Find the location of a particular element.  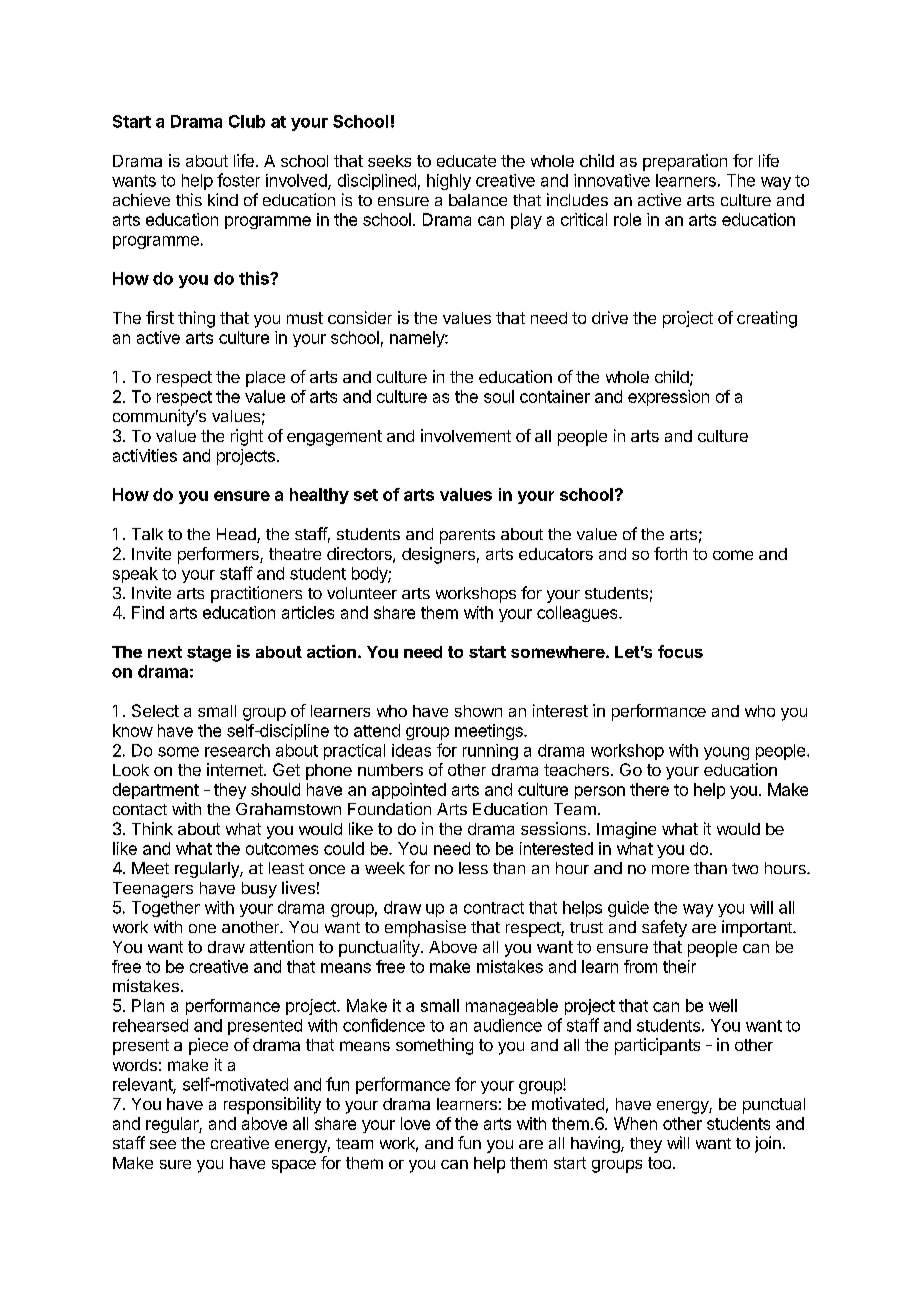

forth is located at coordinates (670, 553).
